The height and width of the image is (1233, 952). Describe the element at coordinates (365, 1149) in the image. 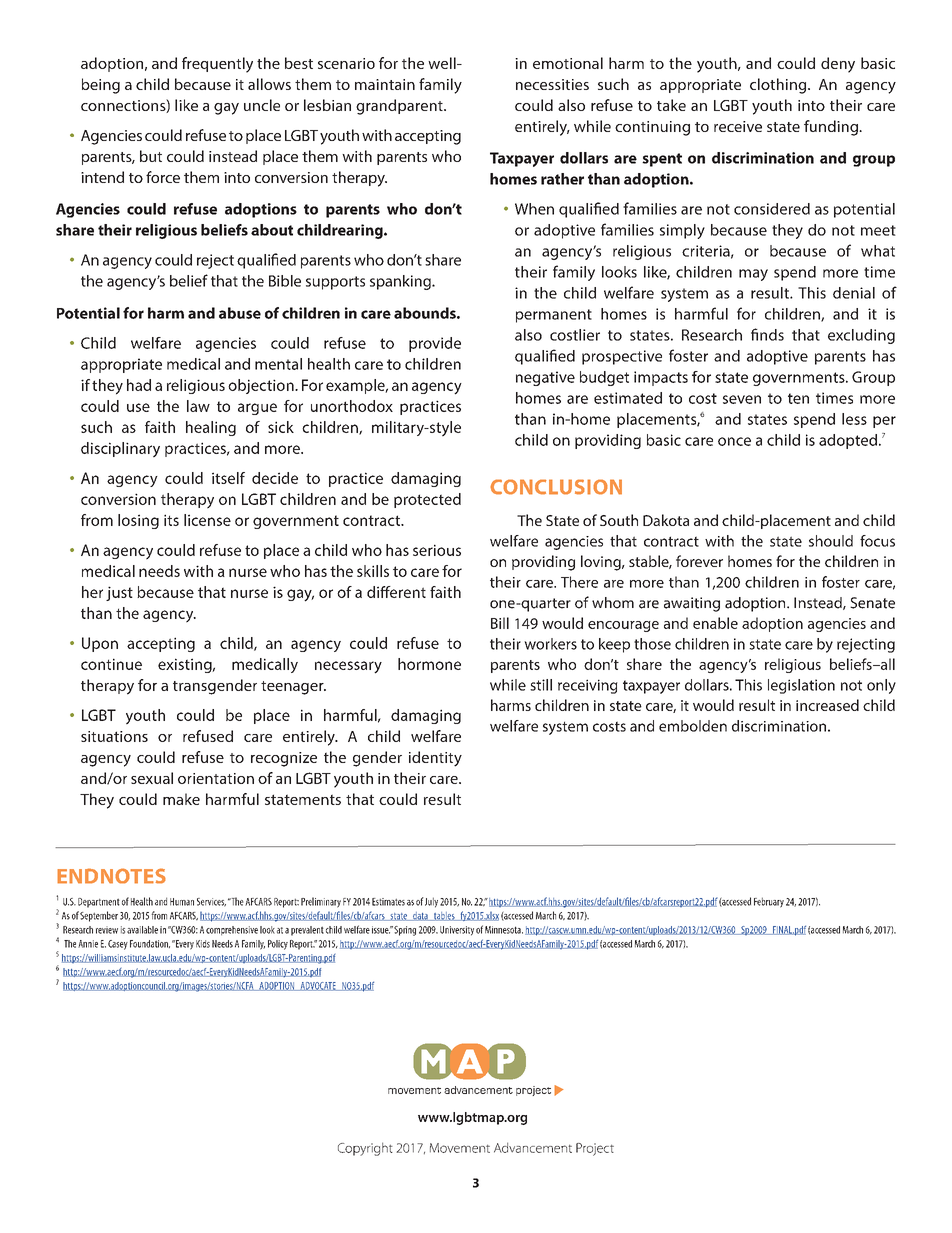

I see `Copyright` at that location.
